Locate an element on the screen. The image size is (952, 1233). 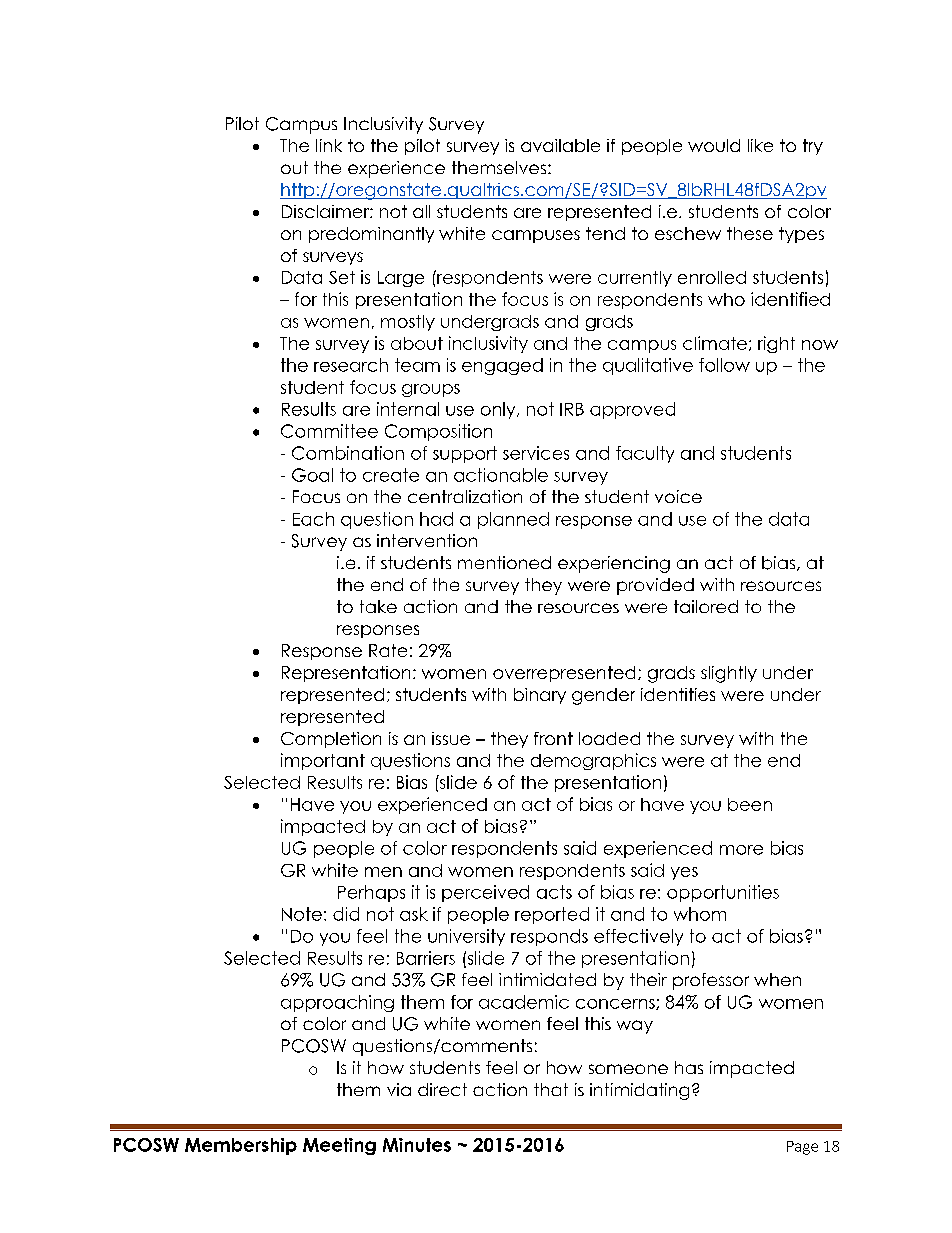
voice is located at coordinates (678, 496).
